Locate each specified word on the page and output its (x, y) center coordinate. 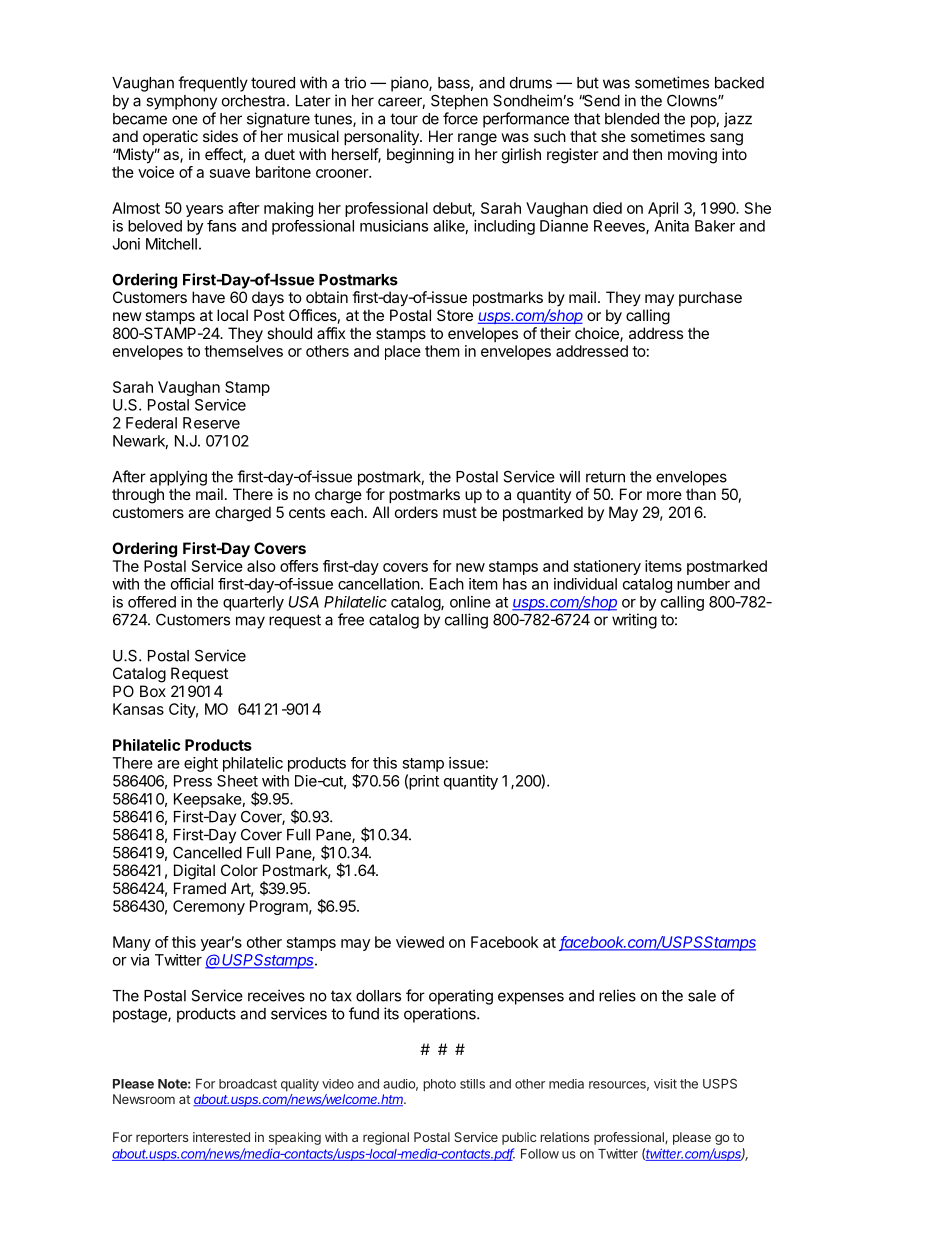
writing (634, 621)
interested (221, 1137)
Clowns (693, 100)
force (460, 118)
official (192, 584)
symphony (181, 102)
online (470, 602)
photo (439, 1085)
